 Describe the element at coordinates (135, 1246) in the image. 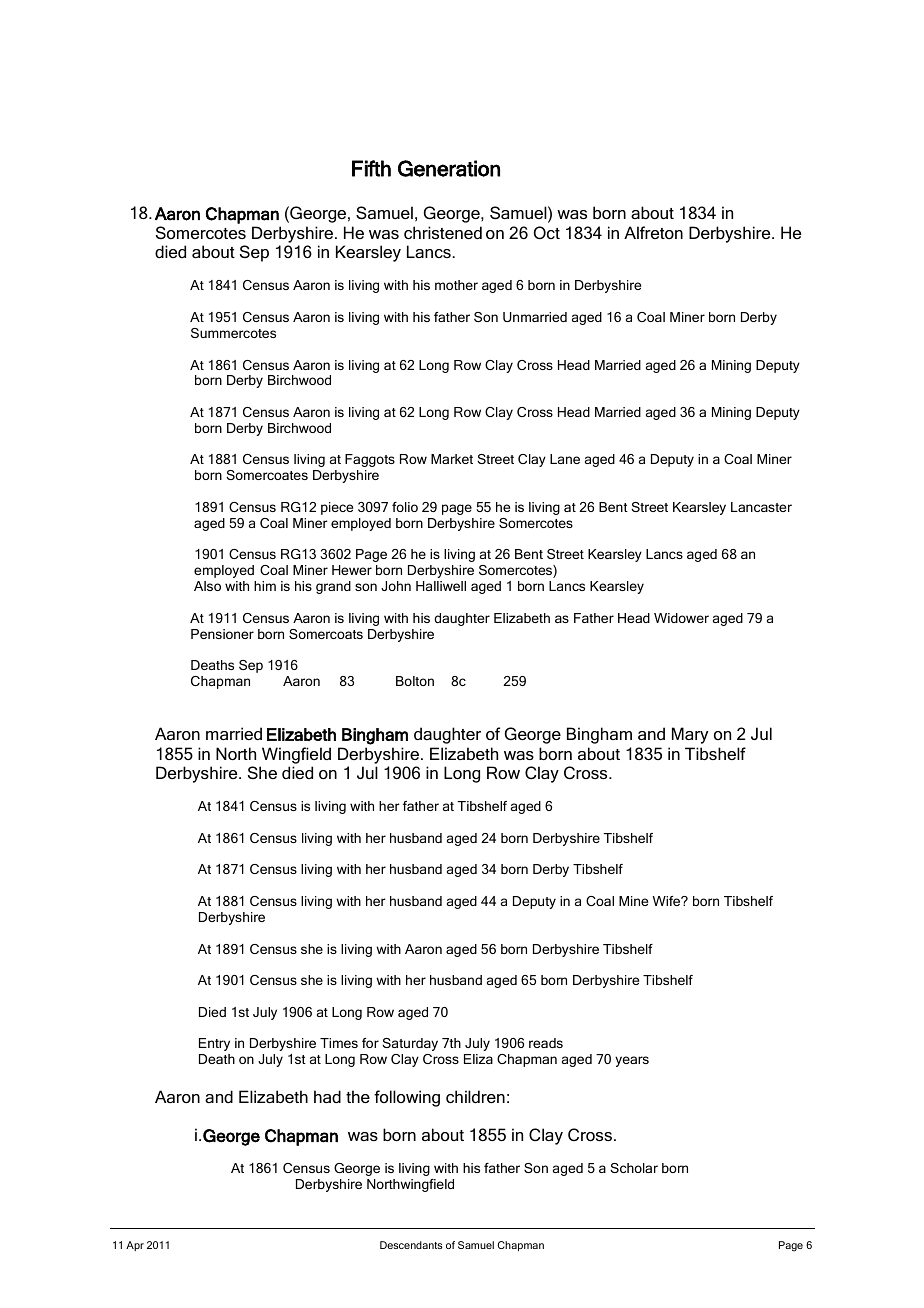

I see `Apr` at that location.
